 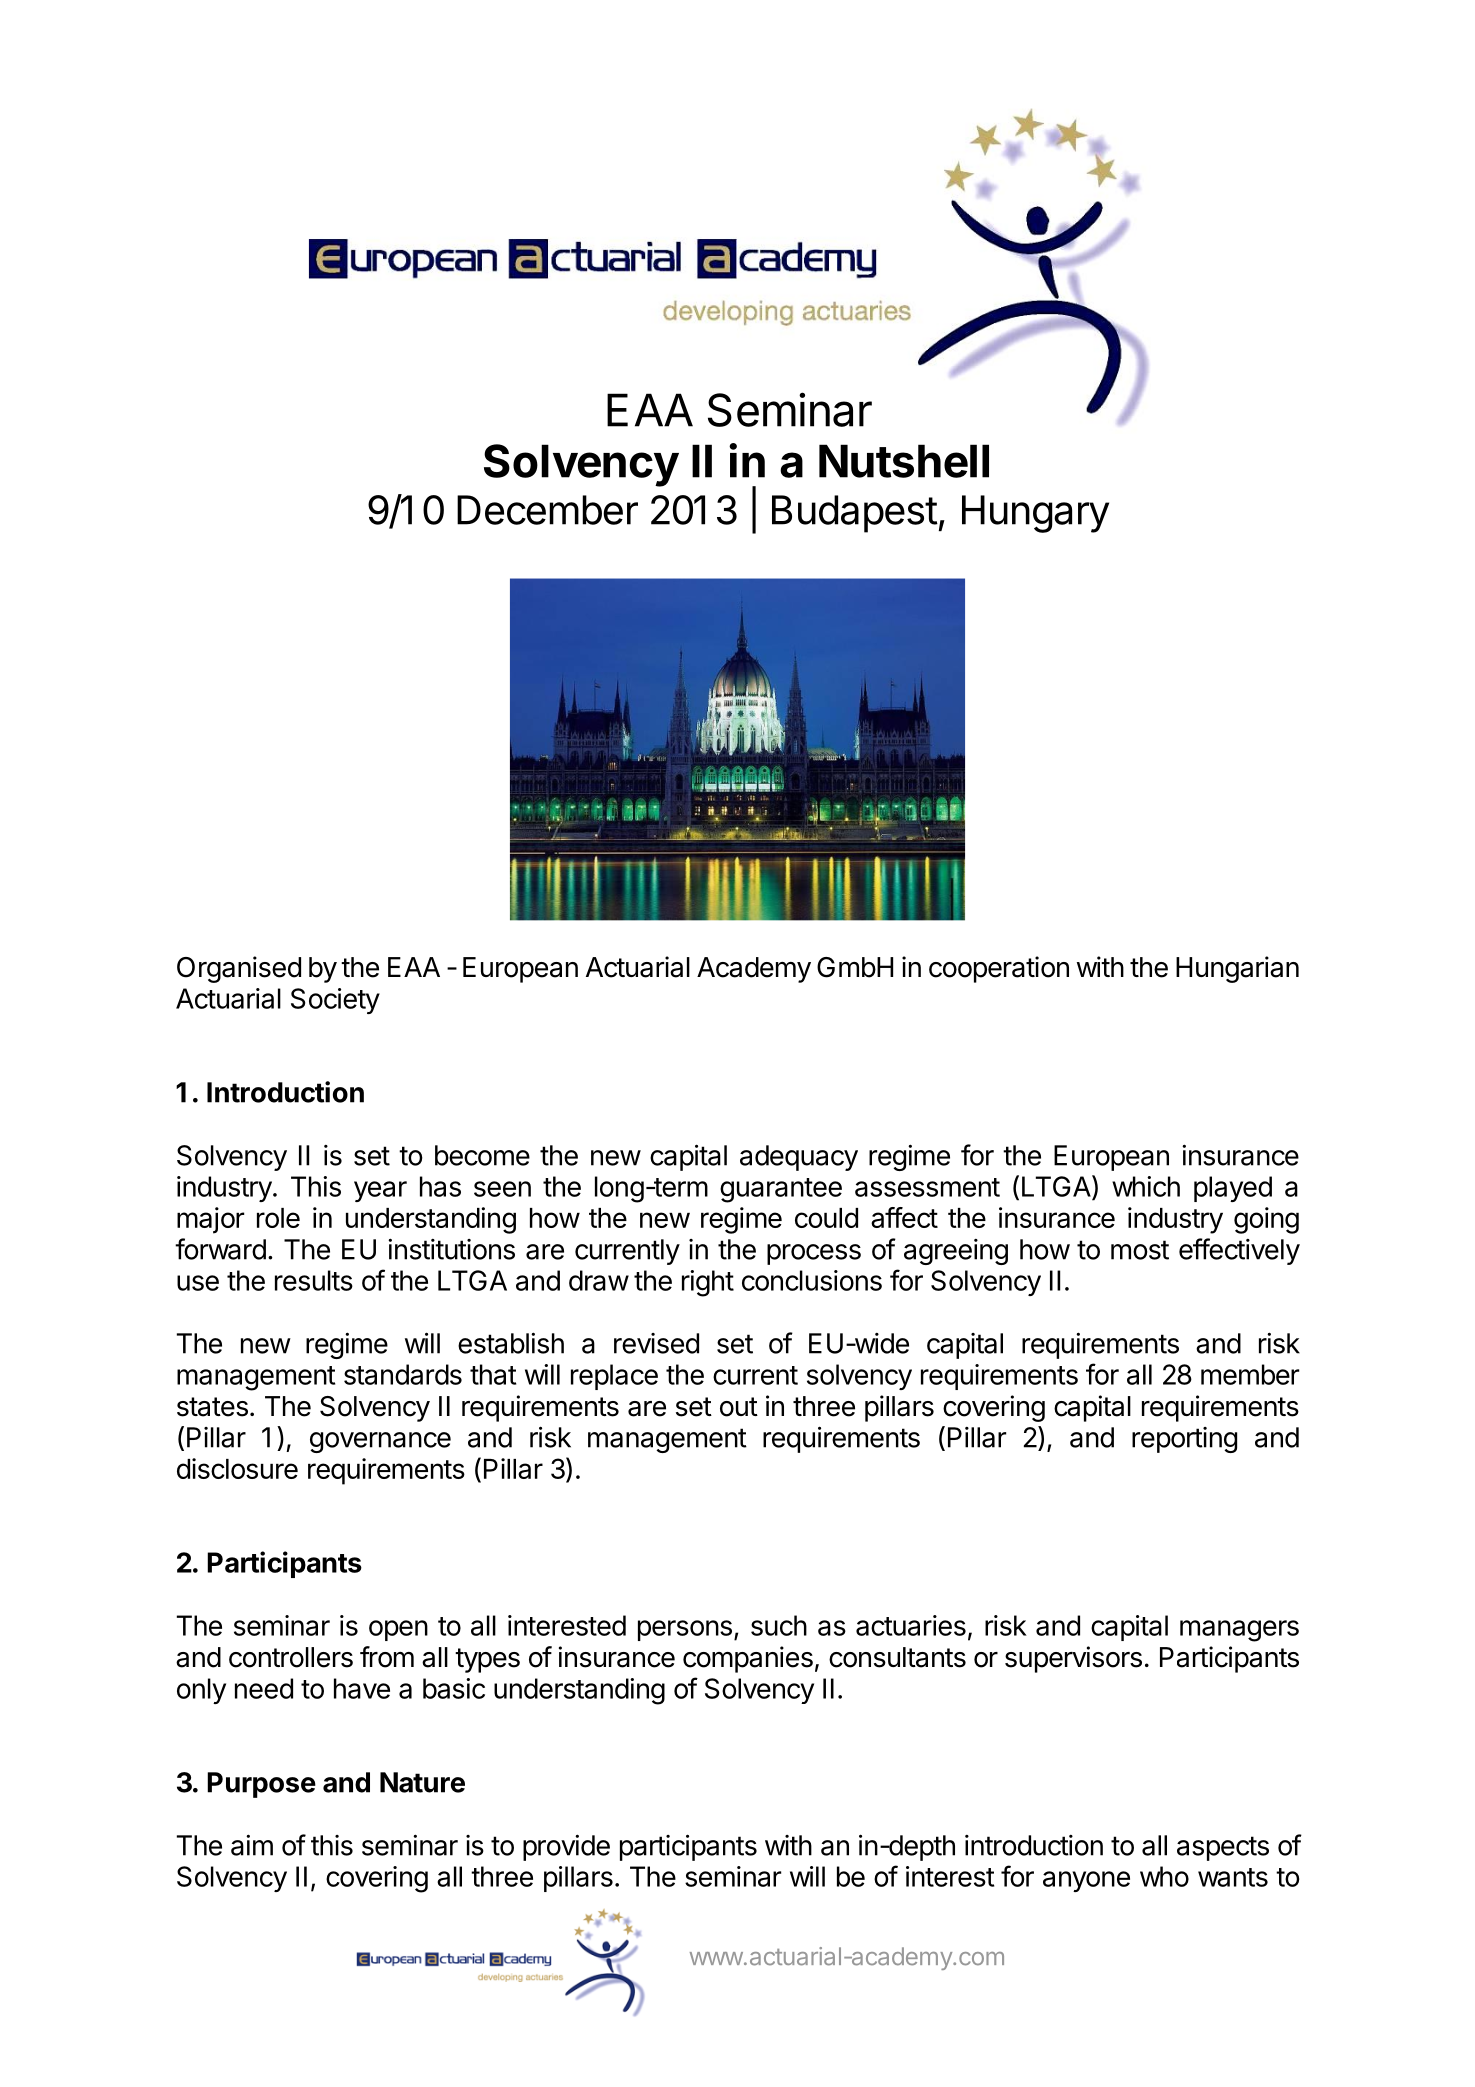 What do you see at coordinates (1164, 1876) in the screenshot?
I see `who` at bounding box center [1164, 1876].
